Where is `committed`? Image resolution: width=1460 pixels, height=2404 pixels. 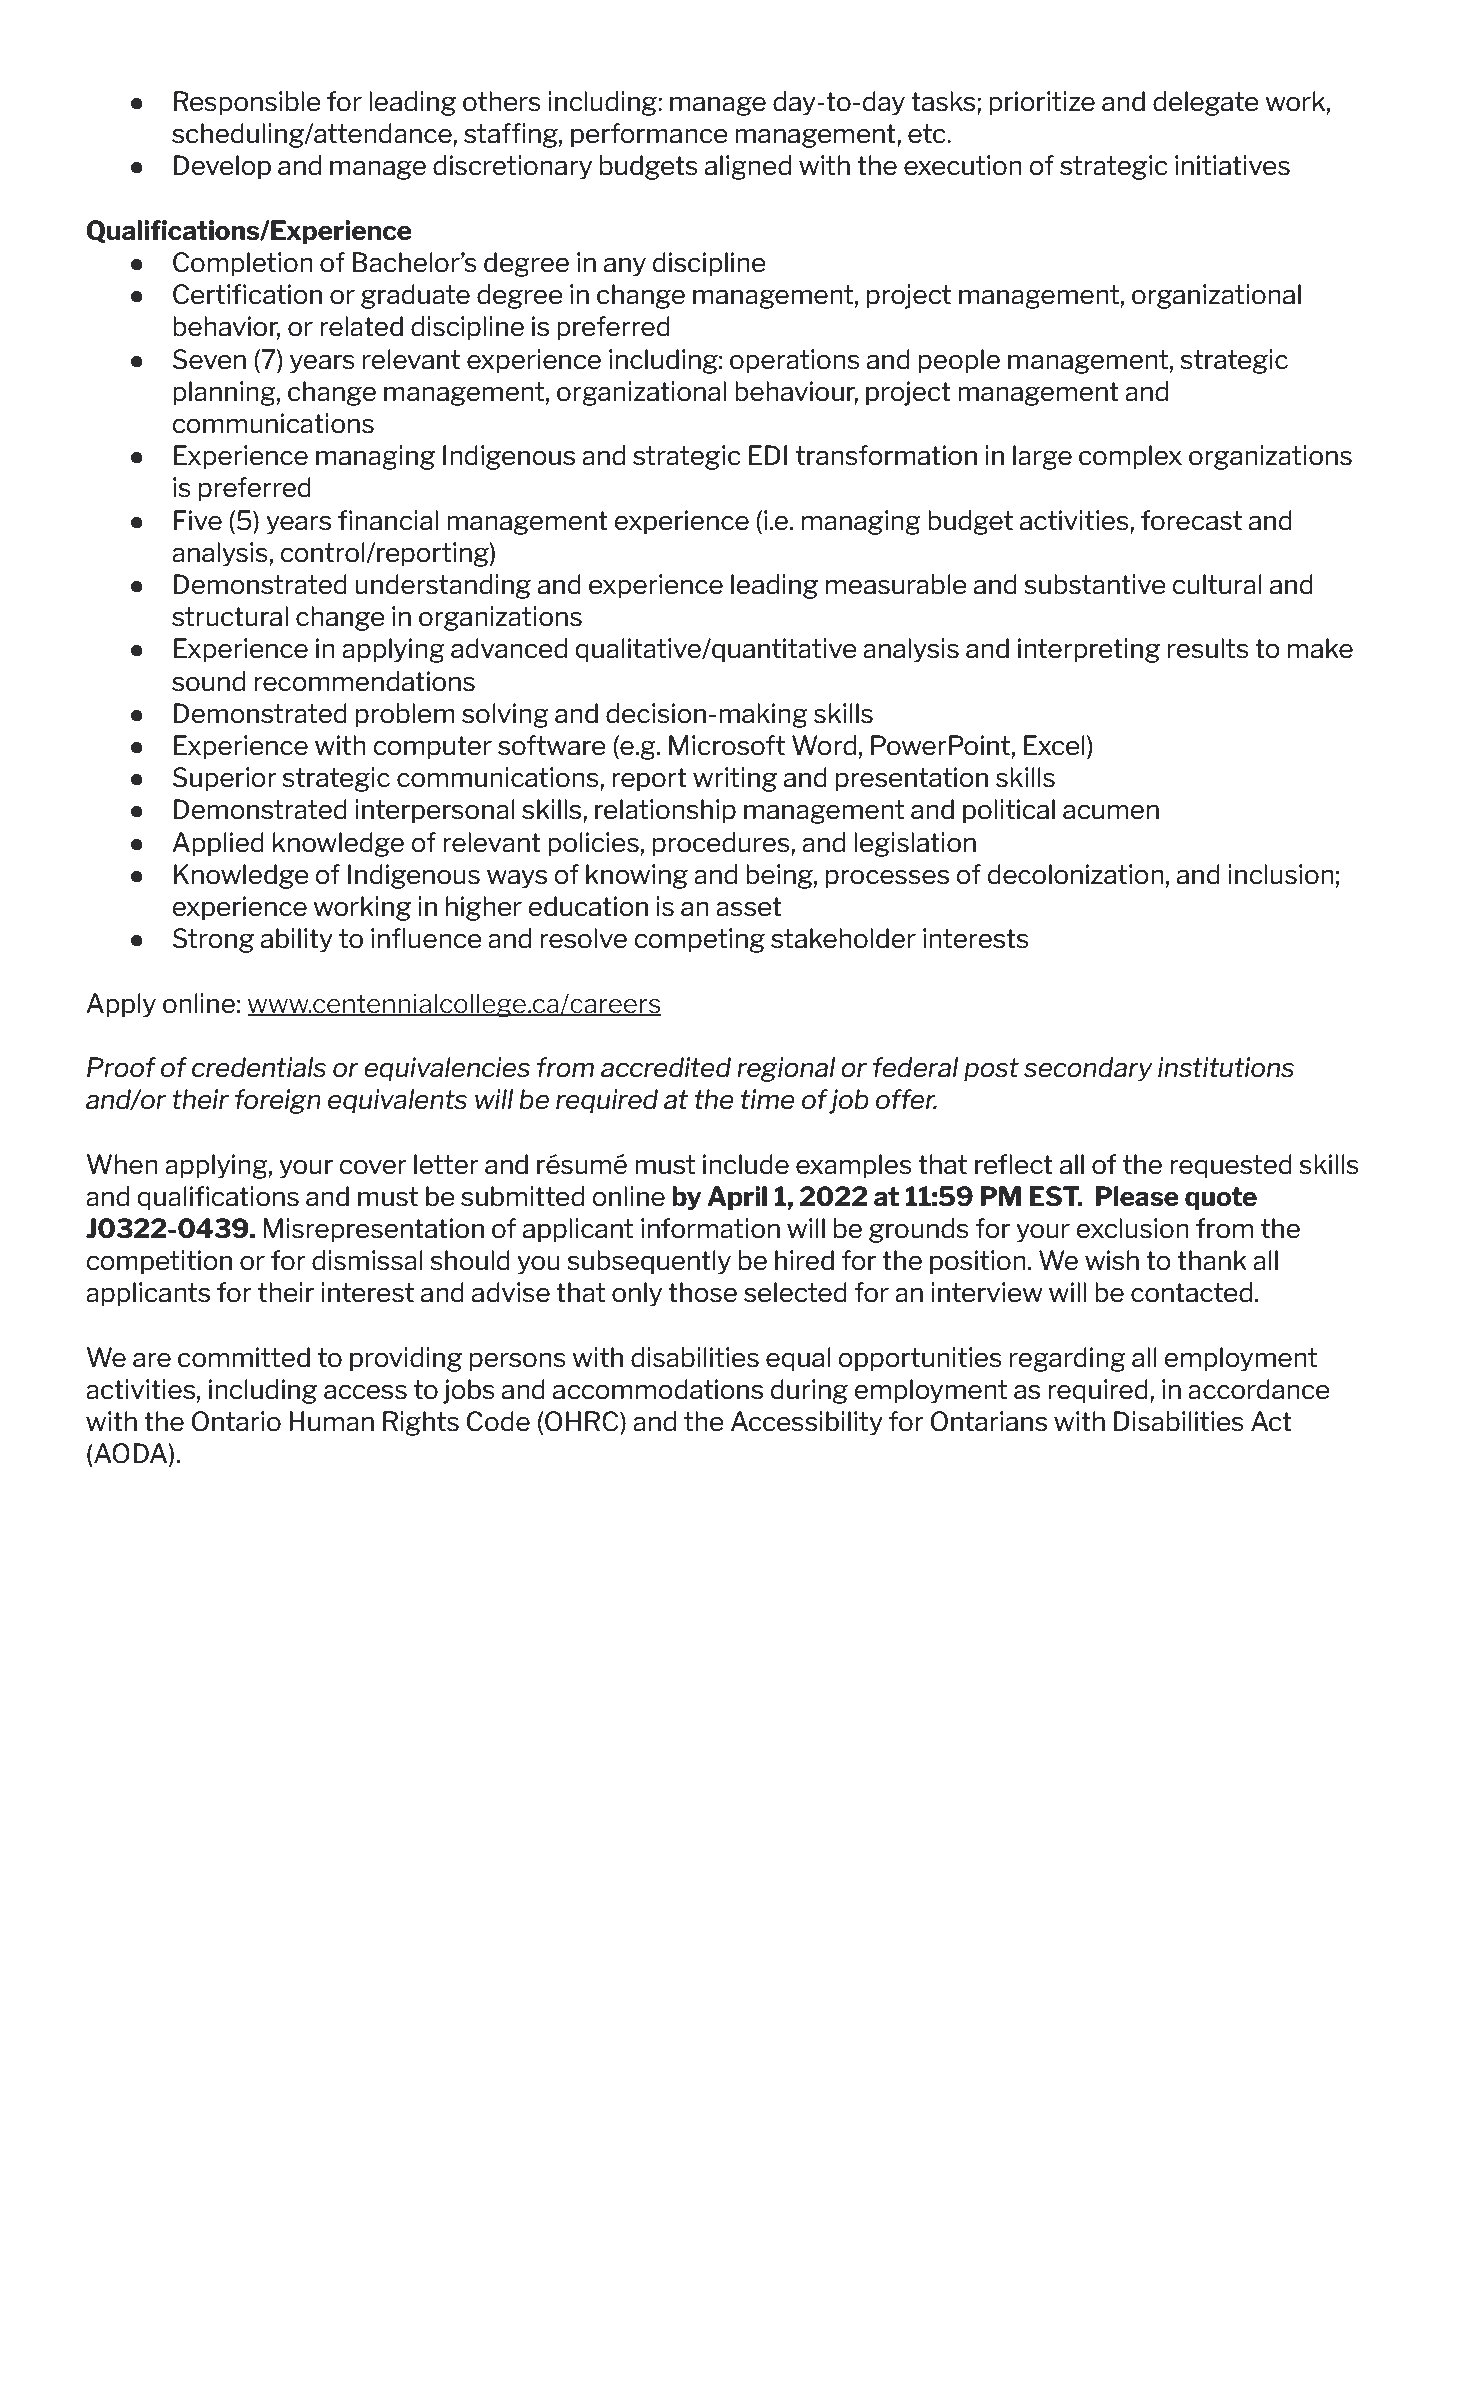
committed is located at coordinates (244, 1357).
